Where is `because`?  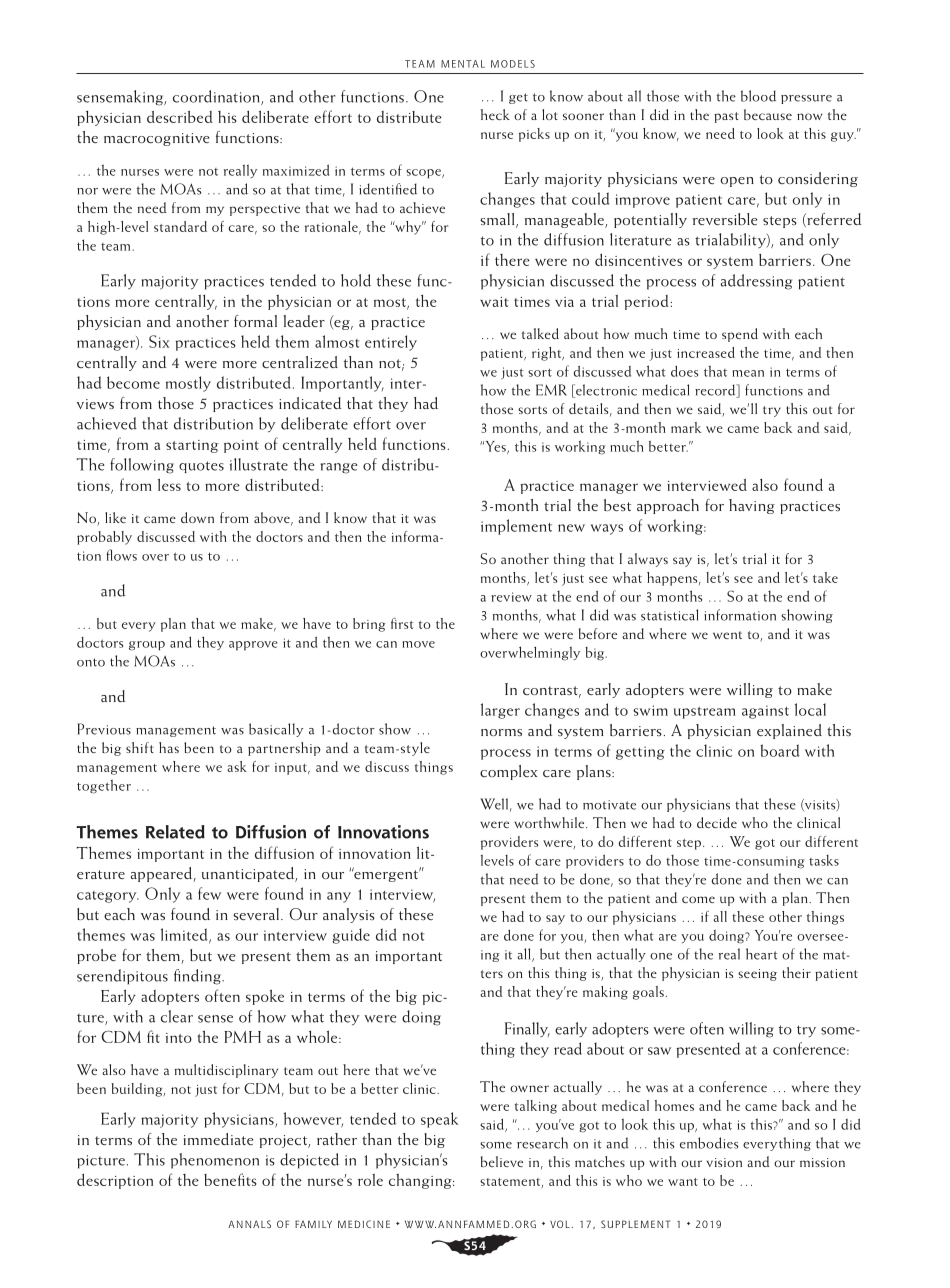 because is located at coordinates (768, 114).
